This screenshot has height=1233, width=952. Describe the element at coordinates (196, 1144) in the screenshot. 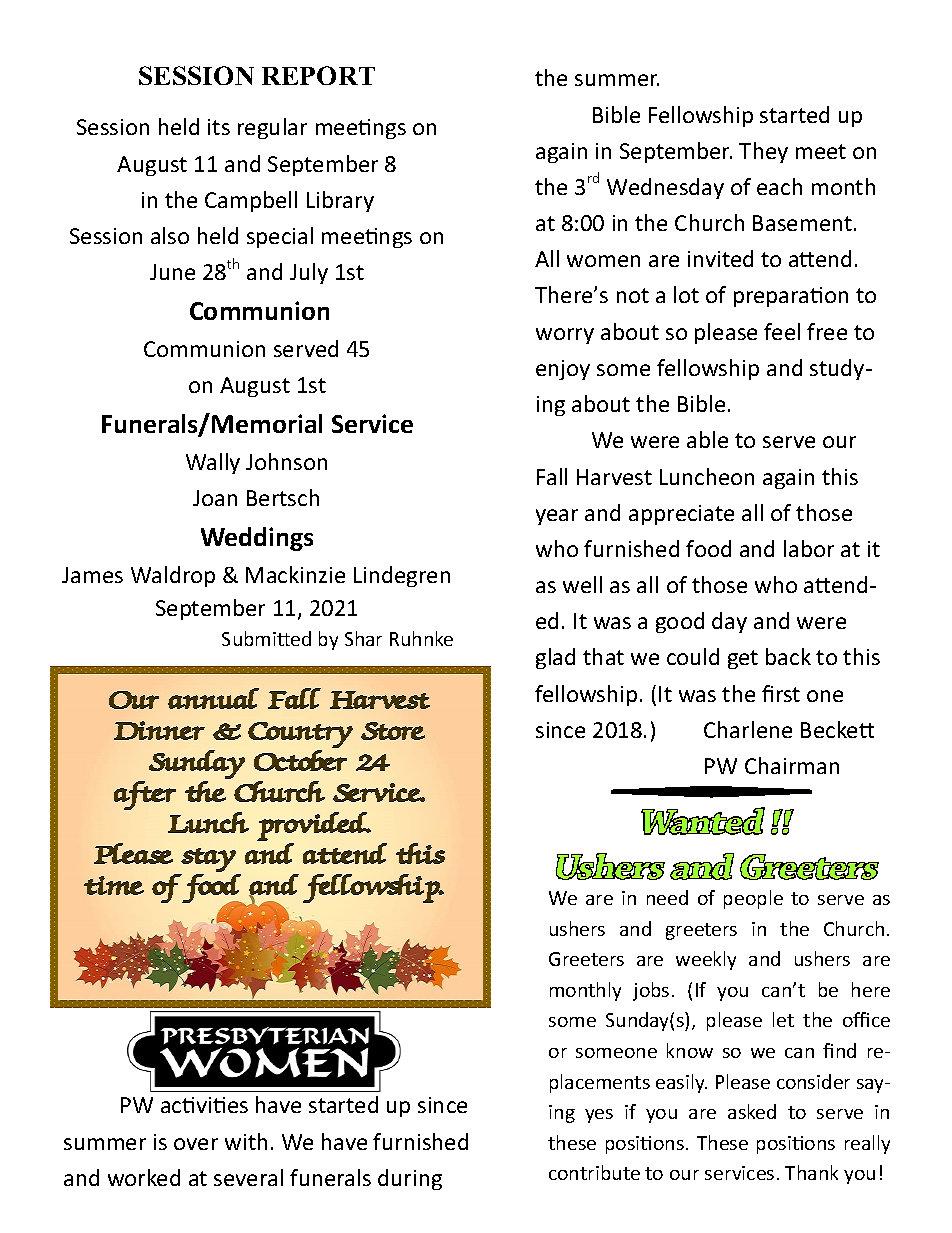

I see `over` at that location.
